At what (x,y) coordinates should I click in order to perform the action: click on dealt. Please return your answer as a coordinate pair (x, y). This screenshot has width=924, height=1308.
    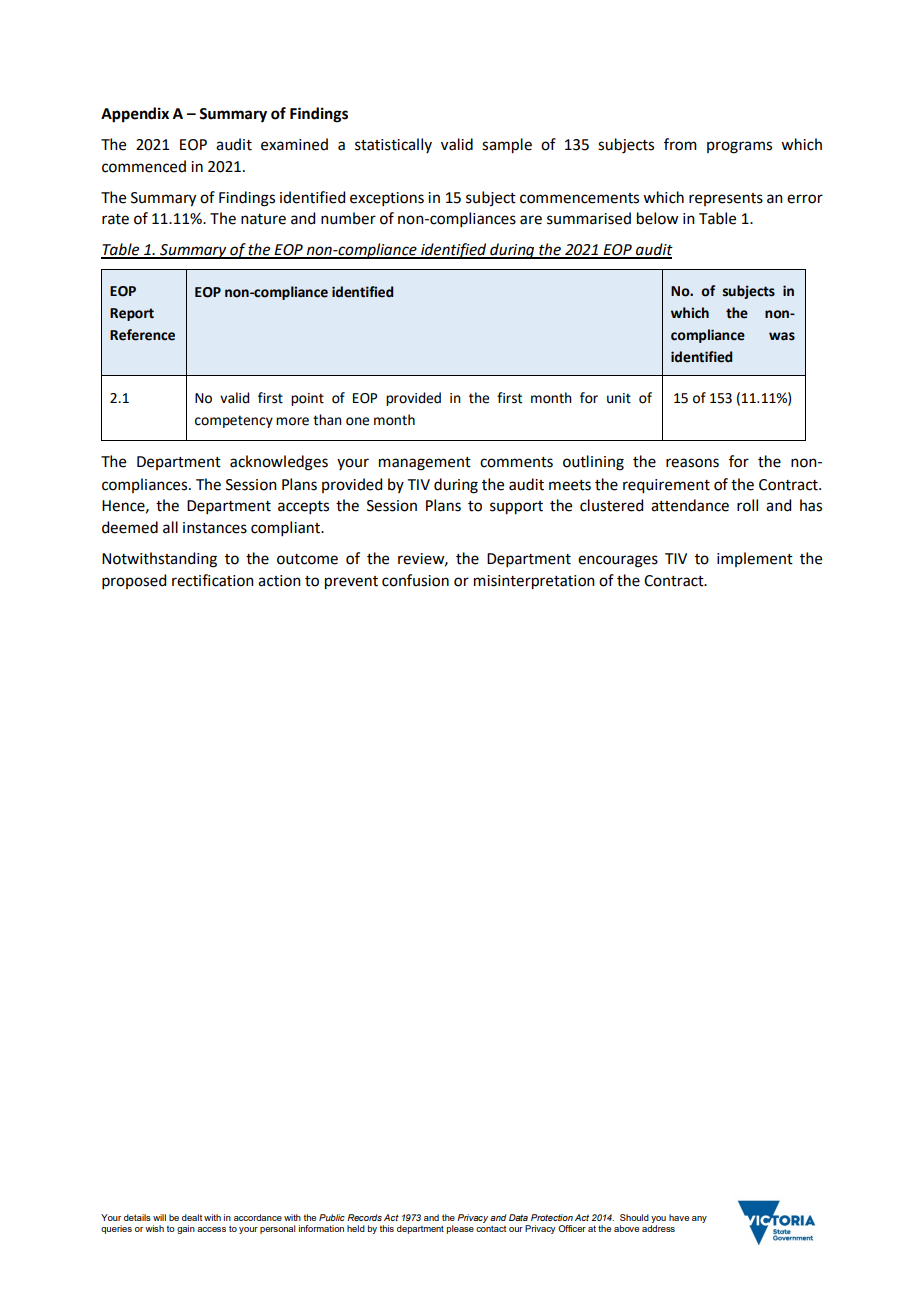
    Looking at the image, I should click on (192, 1217).
